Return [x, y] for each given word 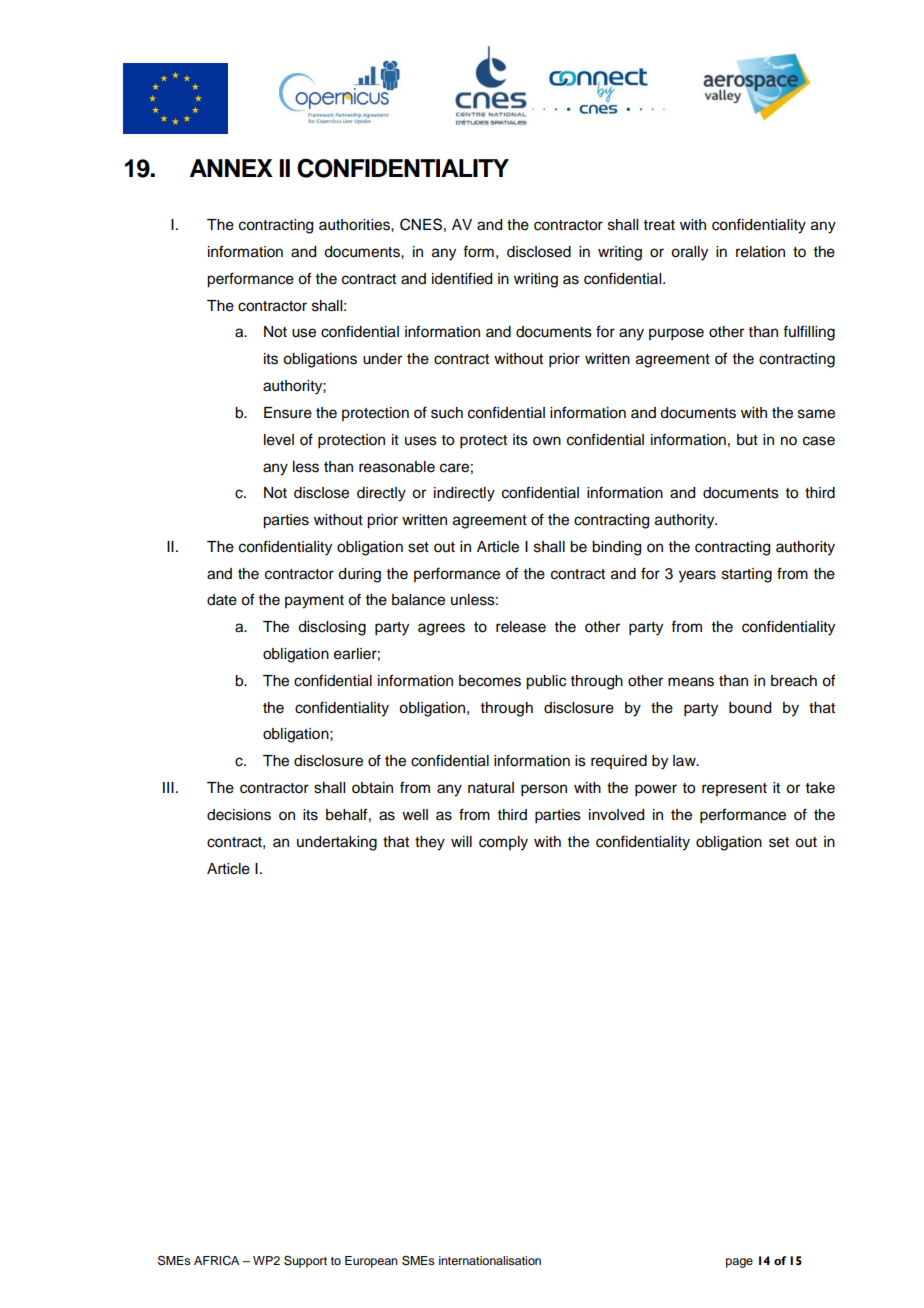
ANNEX [231, 168]
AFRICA [216, 1261]
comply [503, 843]
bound [750, 708]
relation [760, 252]
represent [734, 789]
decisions [239, 815]
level [279, 440]
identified [462, 278]
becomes [490, 681]
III [168, 787]
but [747, 440]
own [547, 441]
